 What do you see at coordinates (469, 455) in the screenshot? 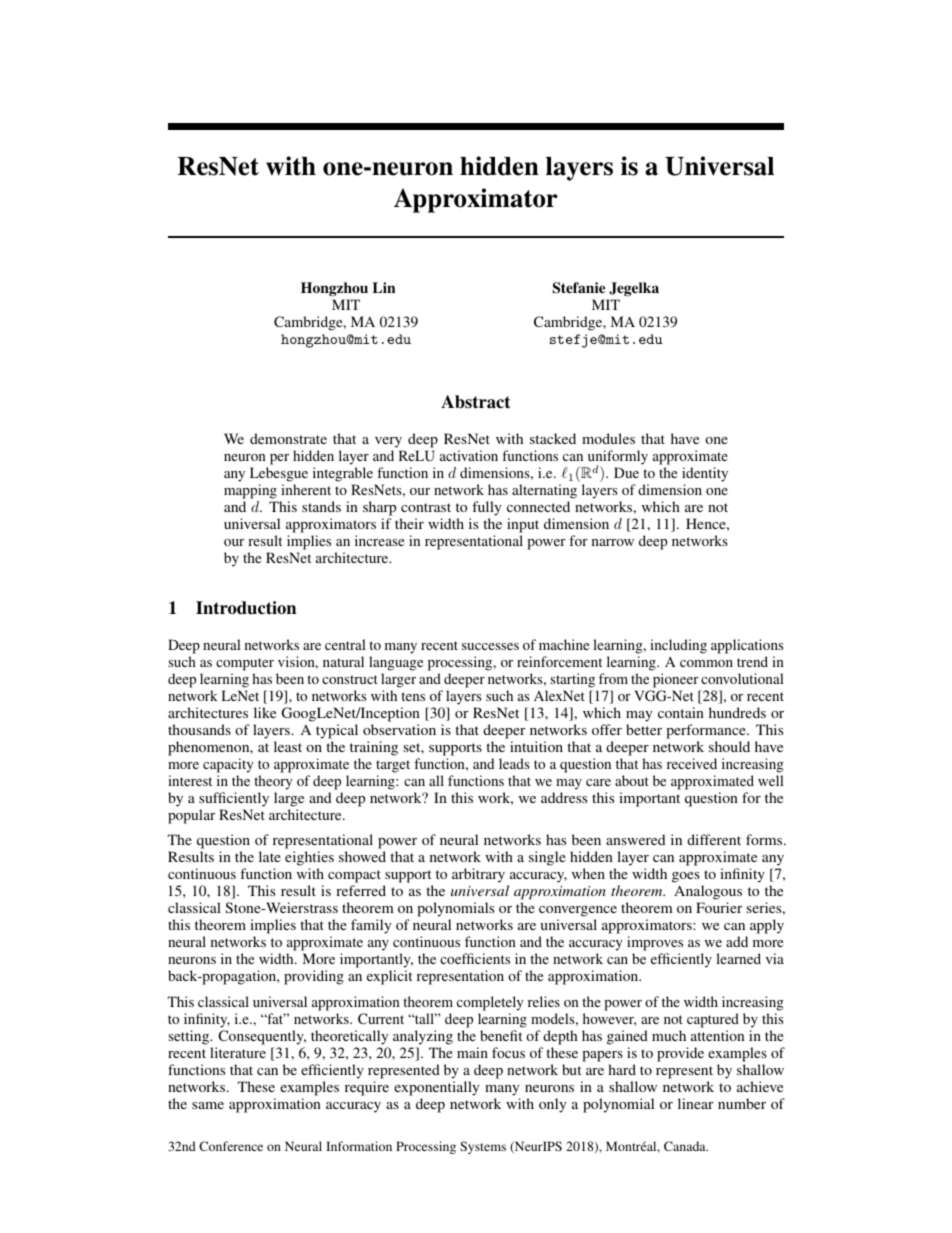
I see `activation` at bounding box center [469, 455].
